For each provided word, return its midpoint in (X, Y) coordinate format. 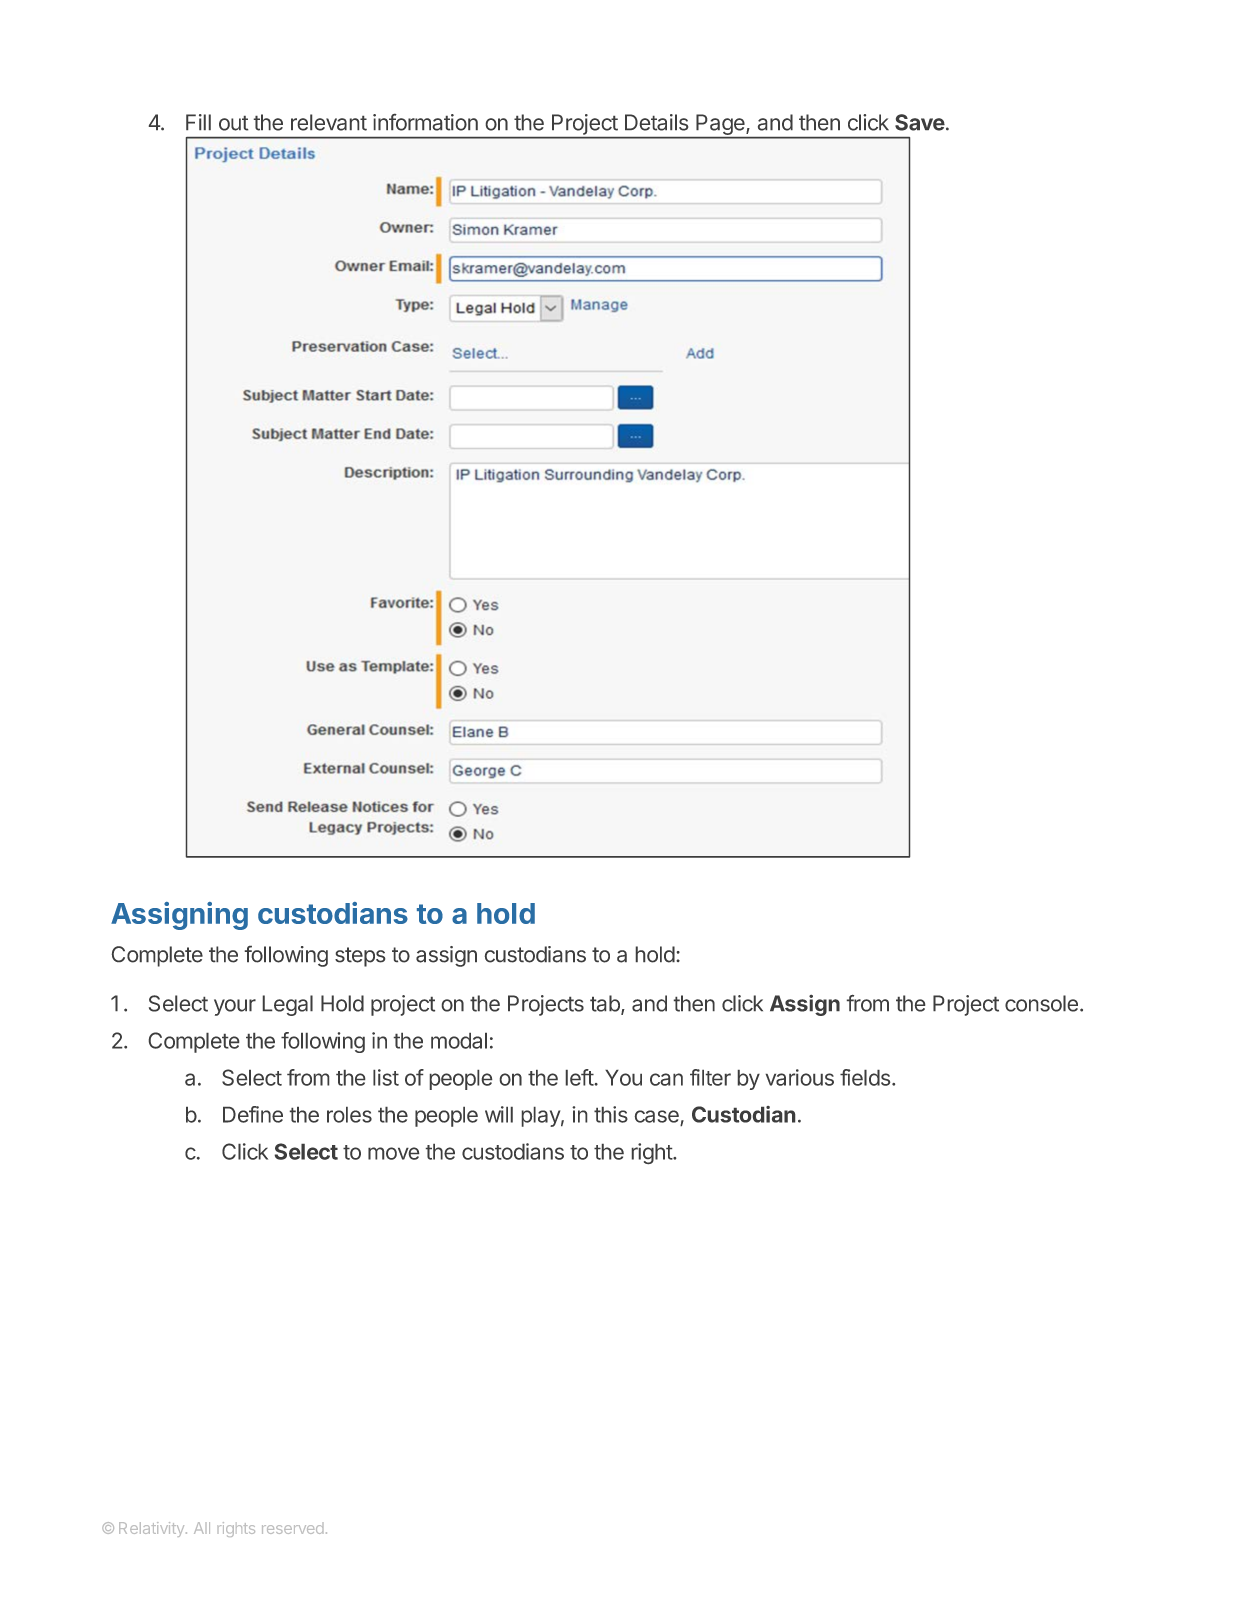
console (1041, 1003)
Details (656, 122)
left (580, 1077)
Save (920, 122)
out (233, 123)
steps (360, 957)
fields (865, 1077)
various (800, 1077)
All (202, 1528)
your (235, 1007)
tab (606, 1004)
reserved (292, 1529)
